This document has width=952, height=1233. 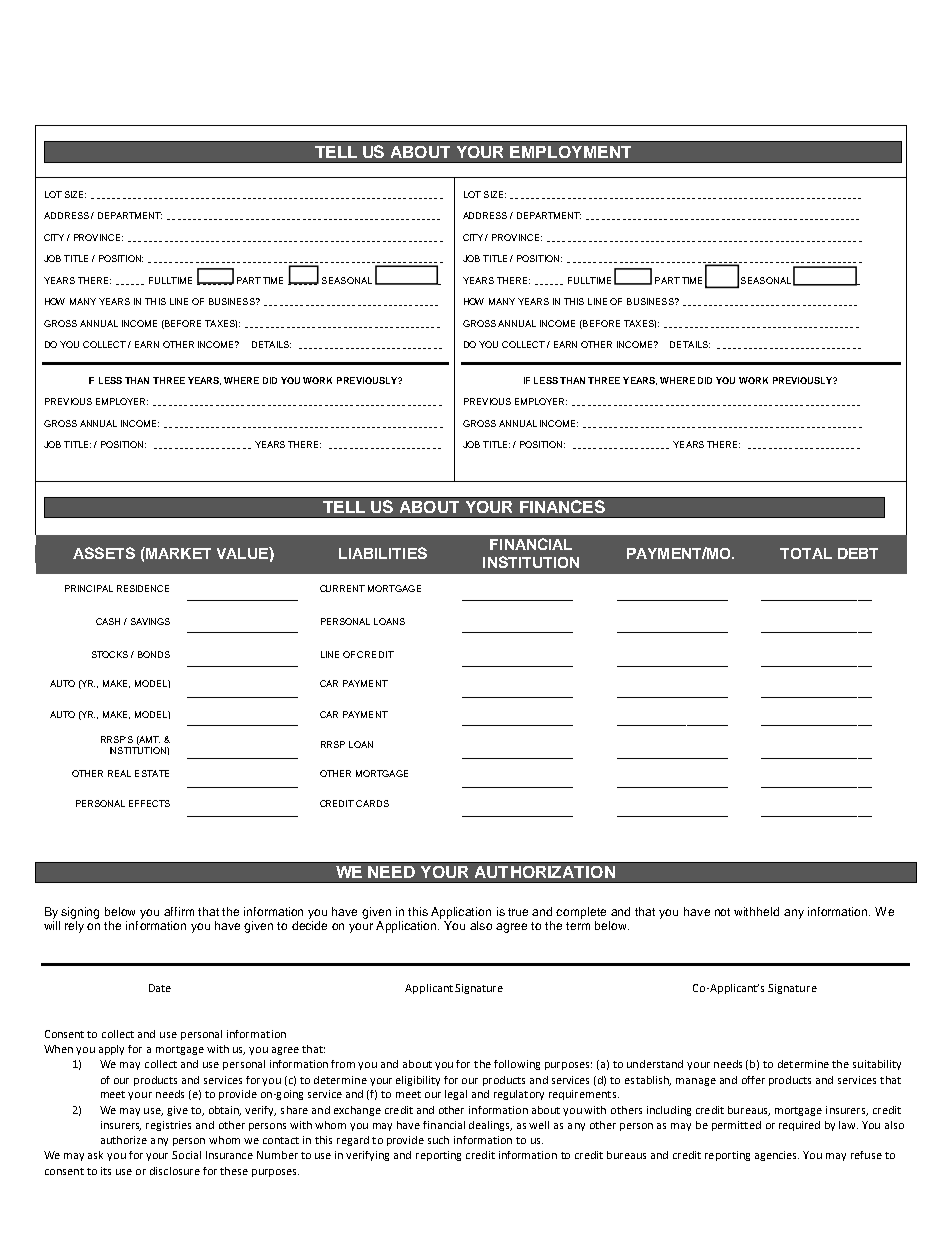 I want to click on such, so click(x=438, y=1140).
